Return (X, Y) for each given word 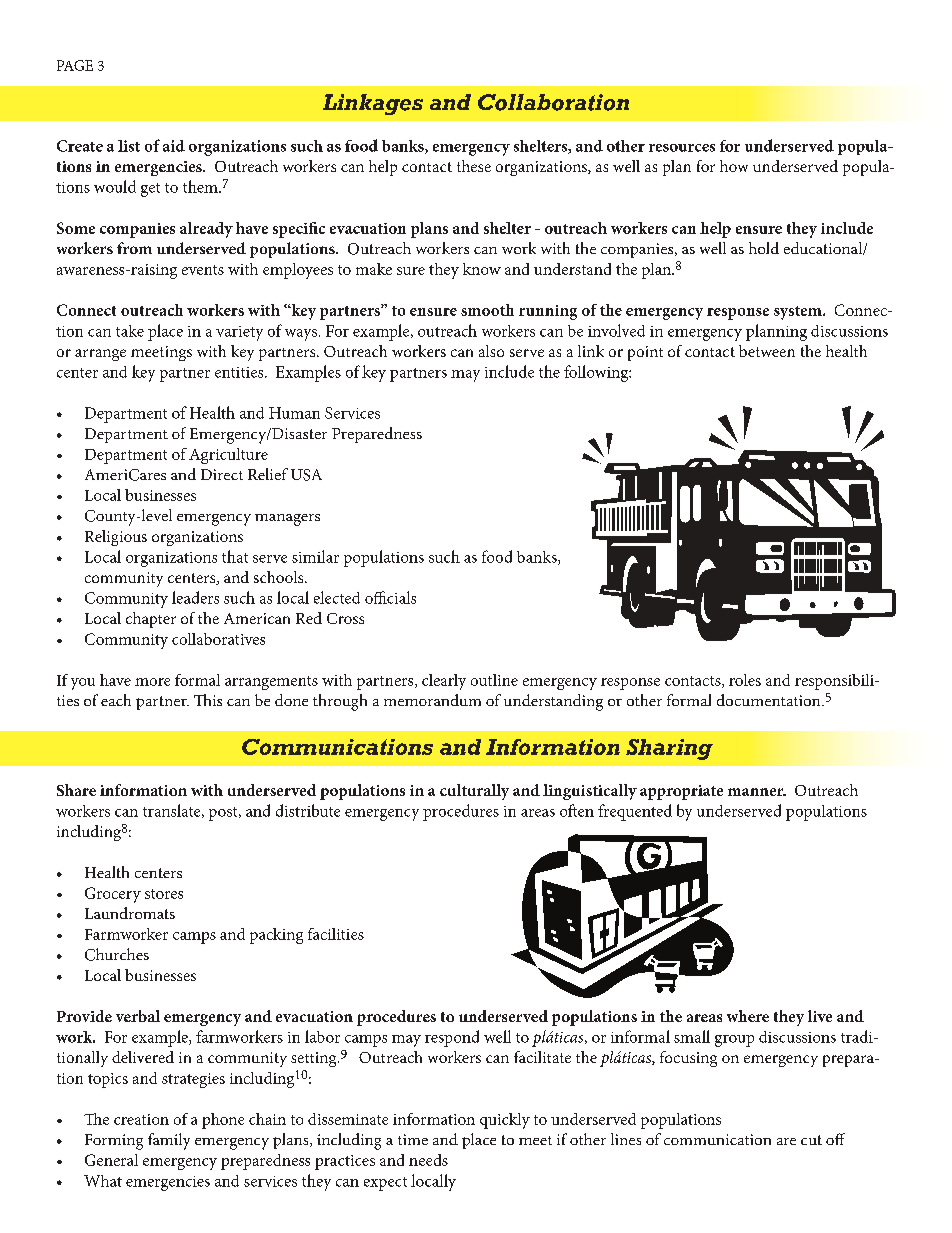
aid (174, 146)
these (474, 166)
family (169, 1141)
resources (682, 148)
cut (811, 1140)
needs (428, 1160)
